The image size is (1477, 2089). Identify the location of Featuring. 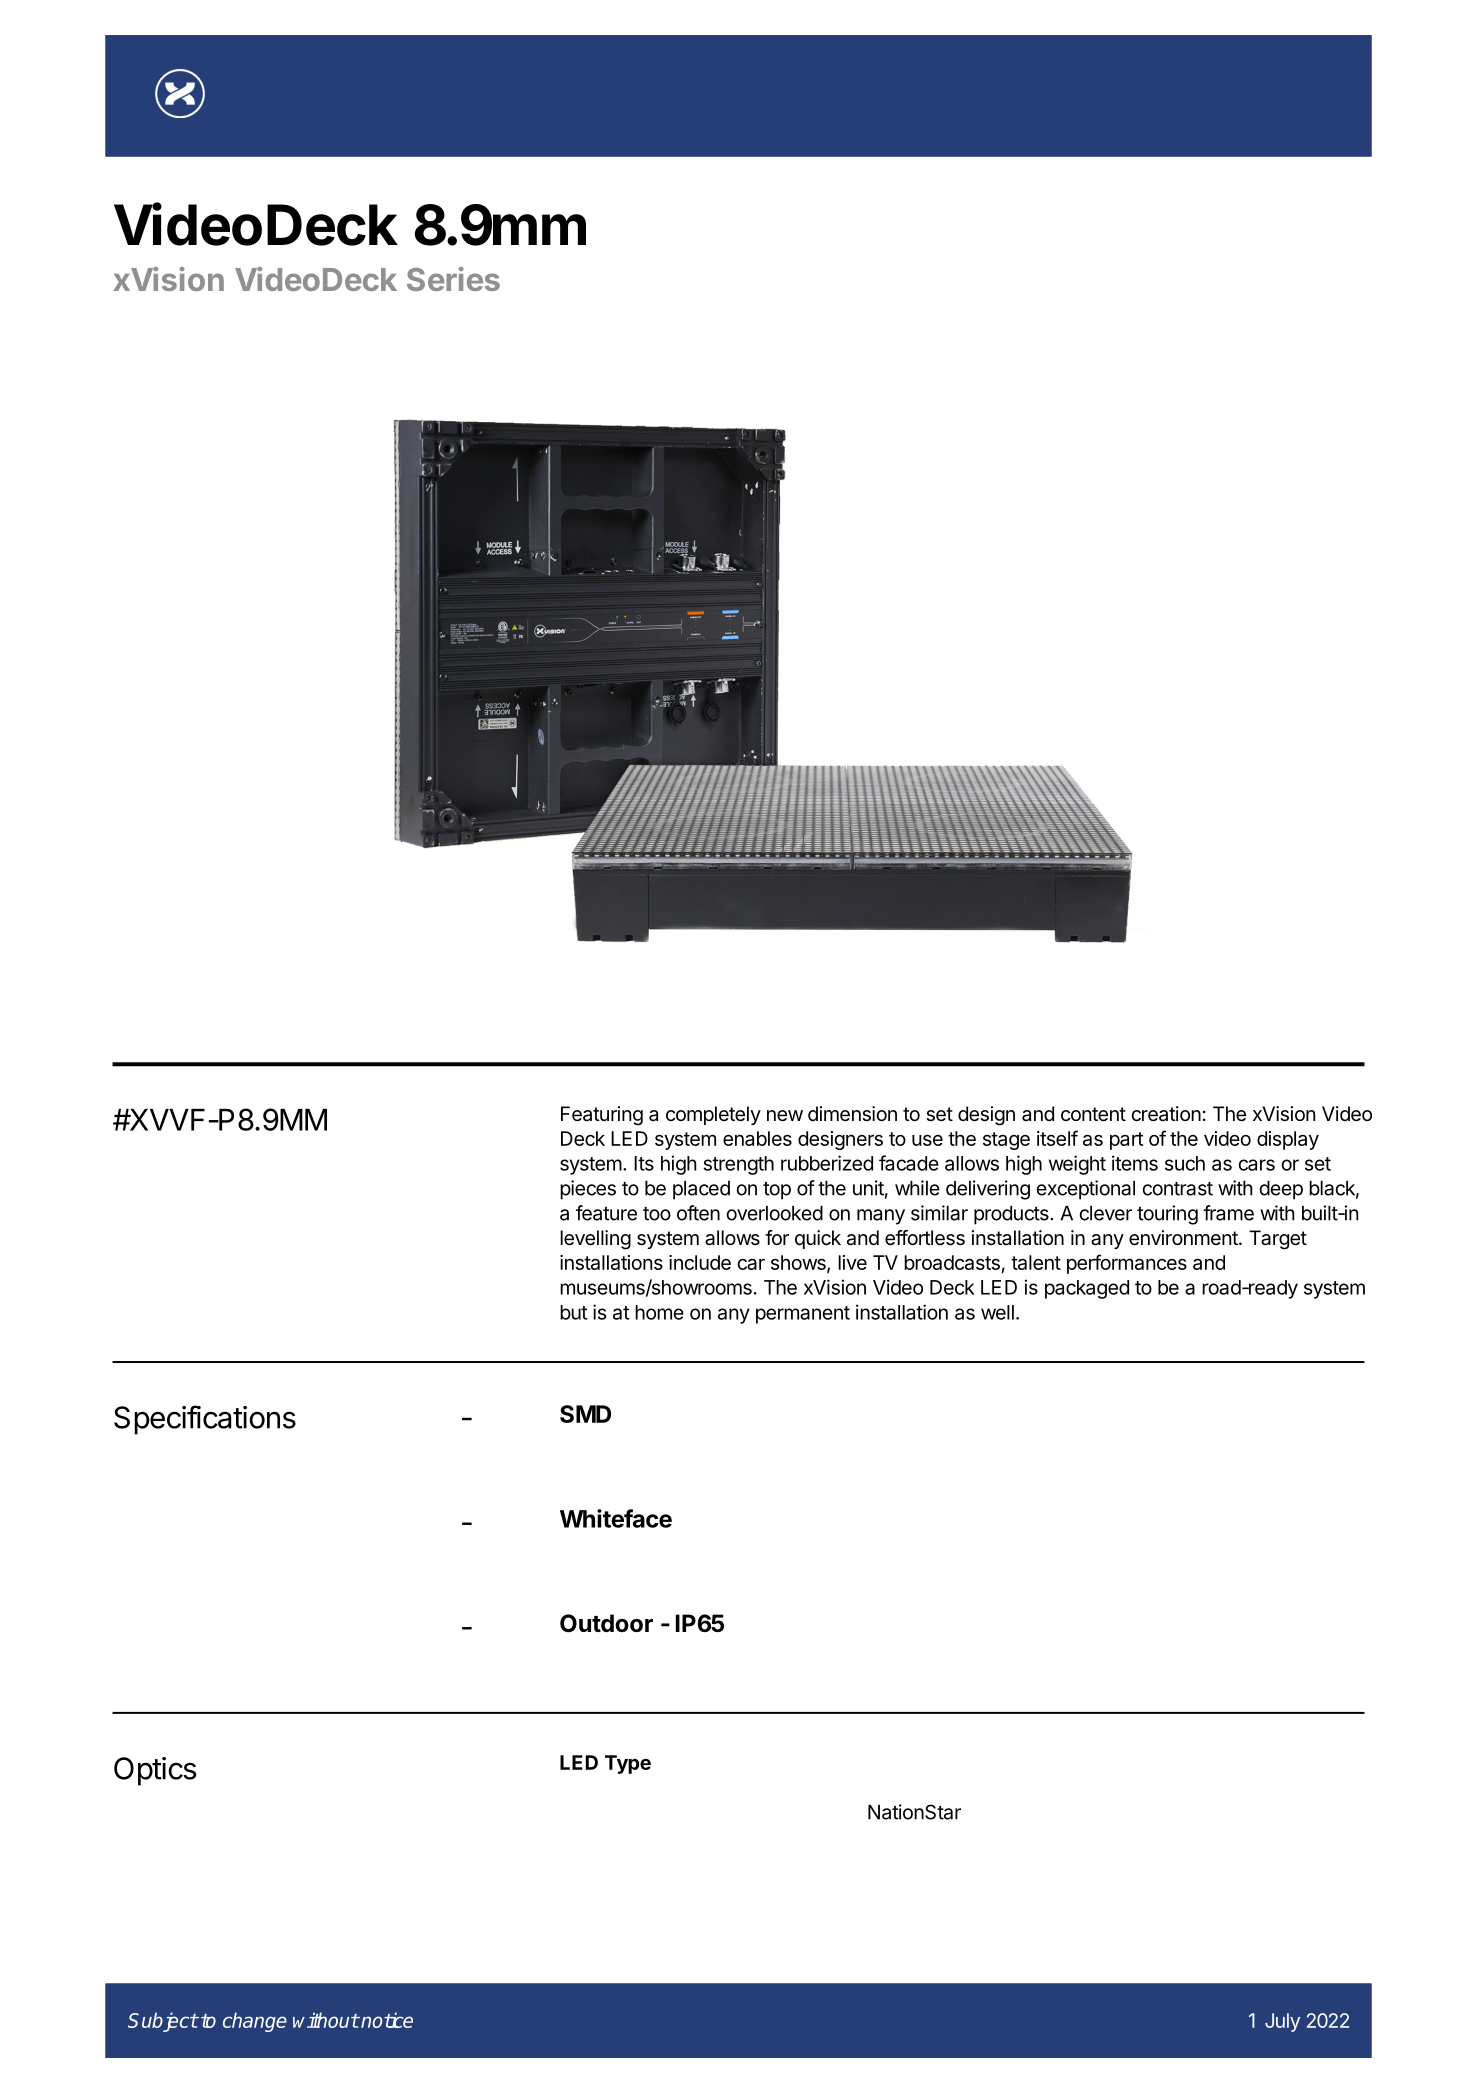
(602, 1116).
